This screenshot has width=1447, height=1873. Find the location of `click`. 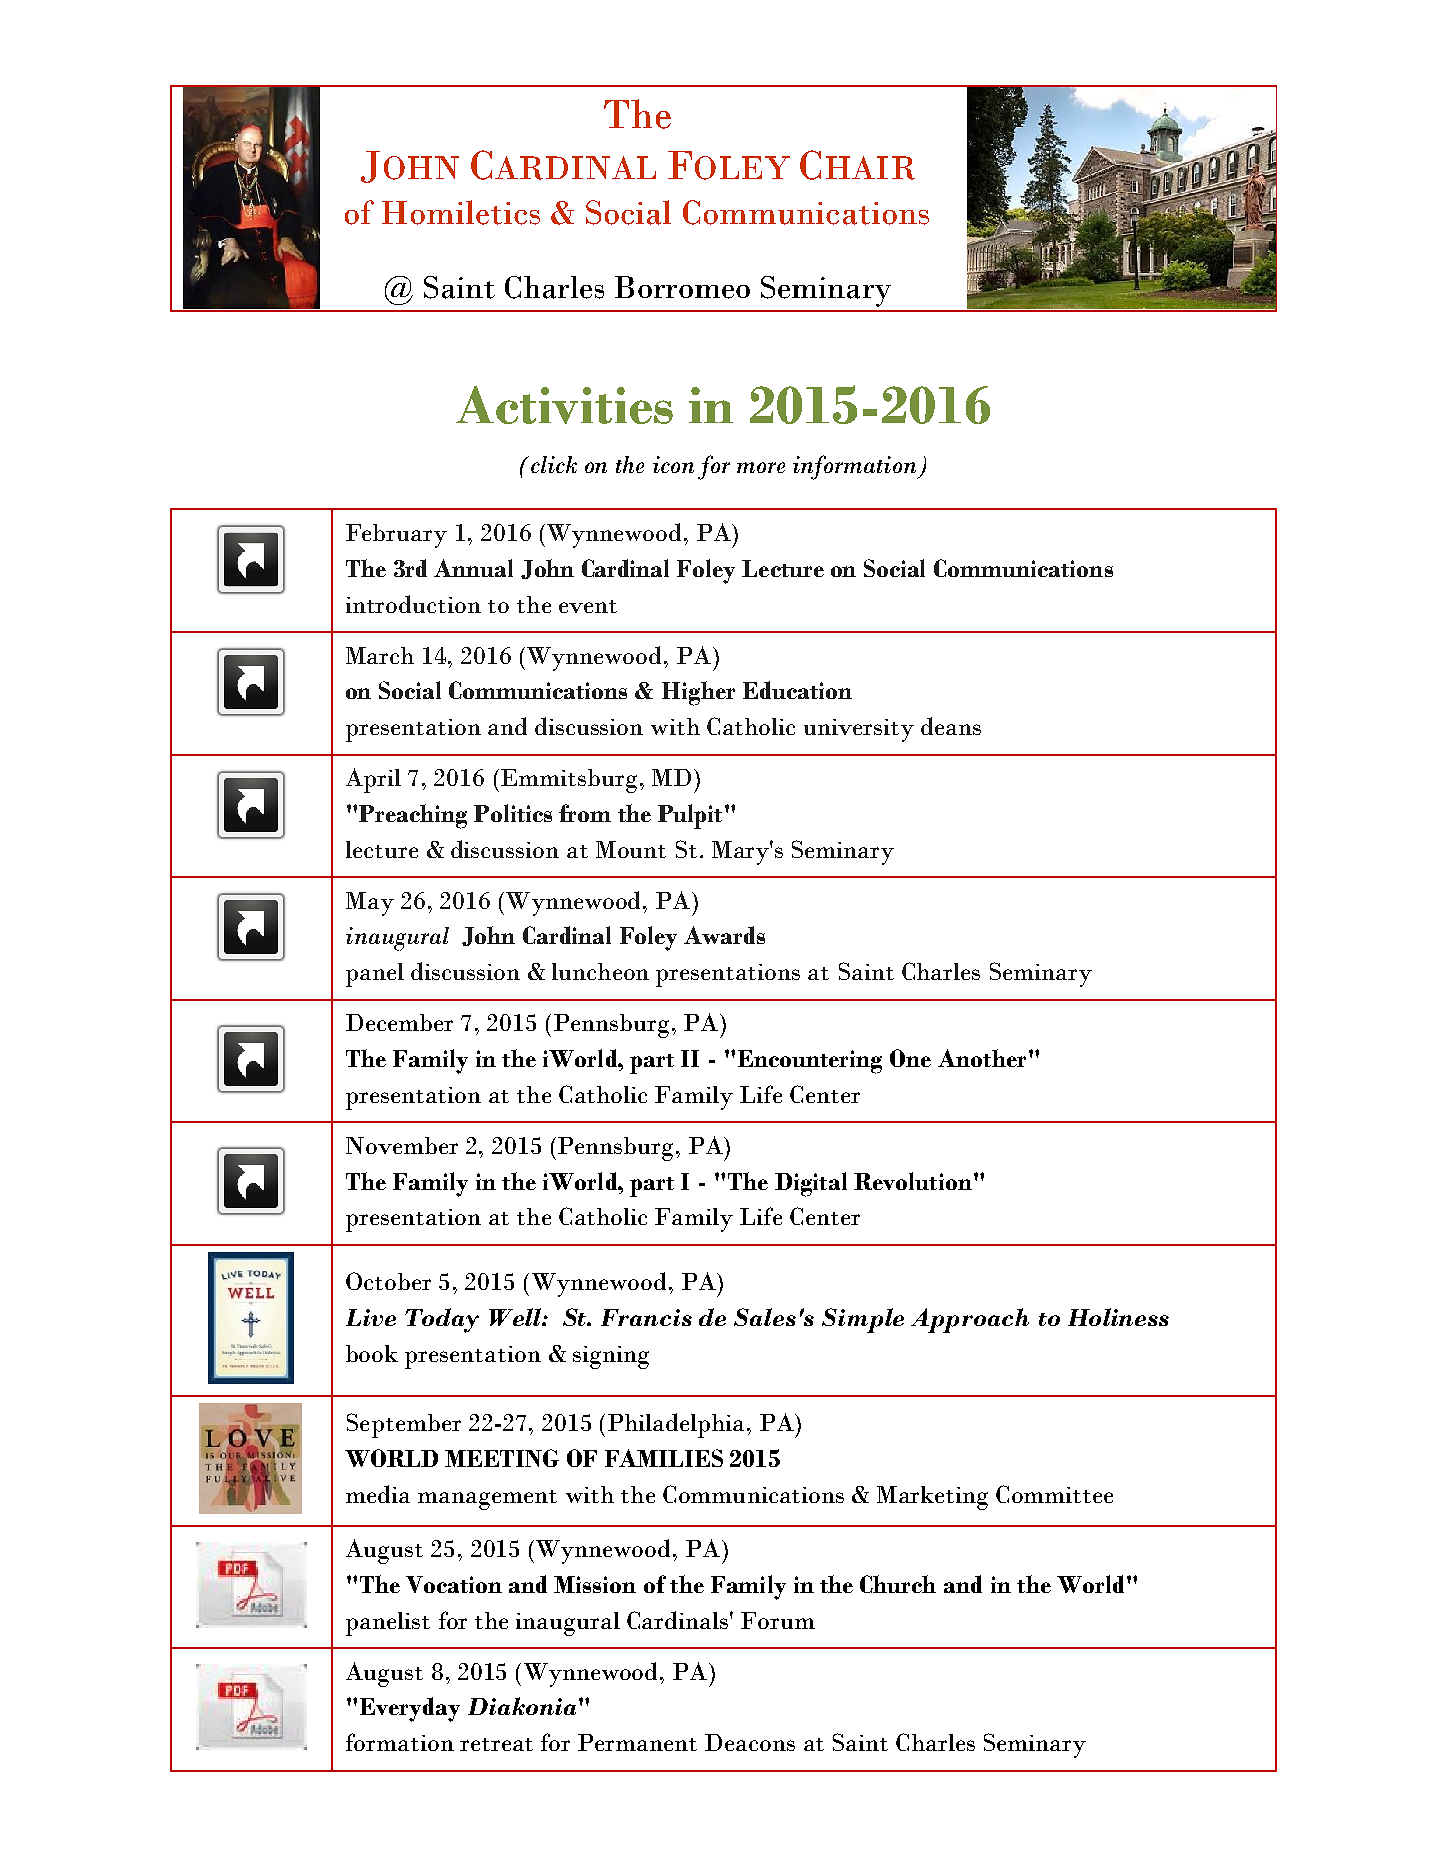

click is located at coordinates (554, 464).
